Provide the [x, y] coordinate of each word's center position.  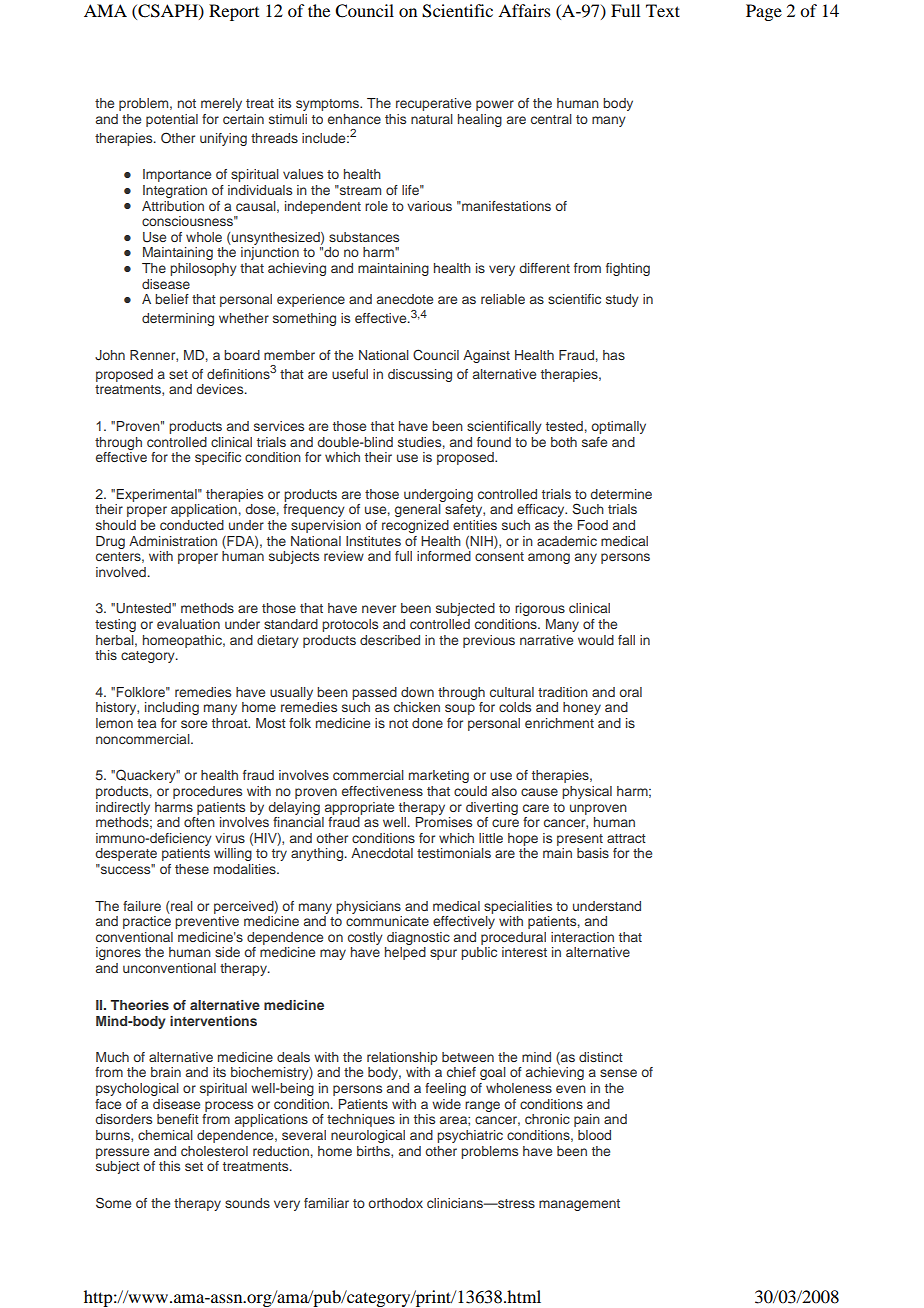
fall [626, 640]
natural [432, 119]
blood [594, 1135]
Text [663, 10]
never [379, 609]
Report [234, 12]
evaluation [188, 624]
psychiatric [470, 1136]
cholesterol [214, 1151]
